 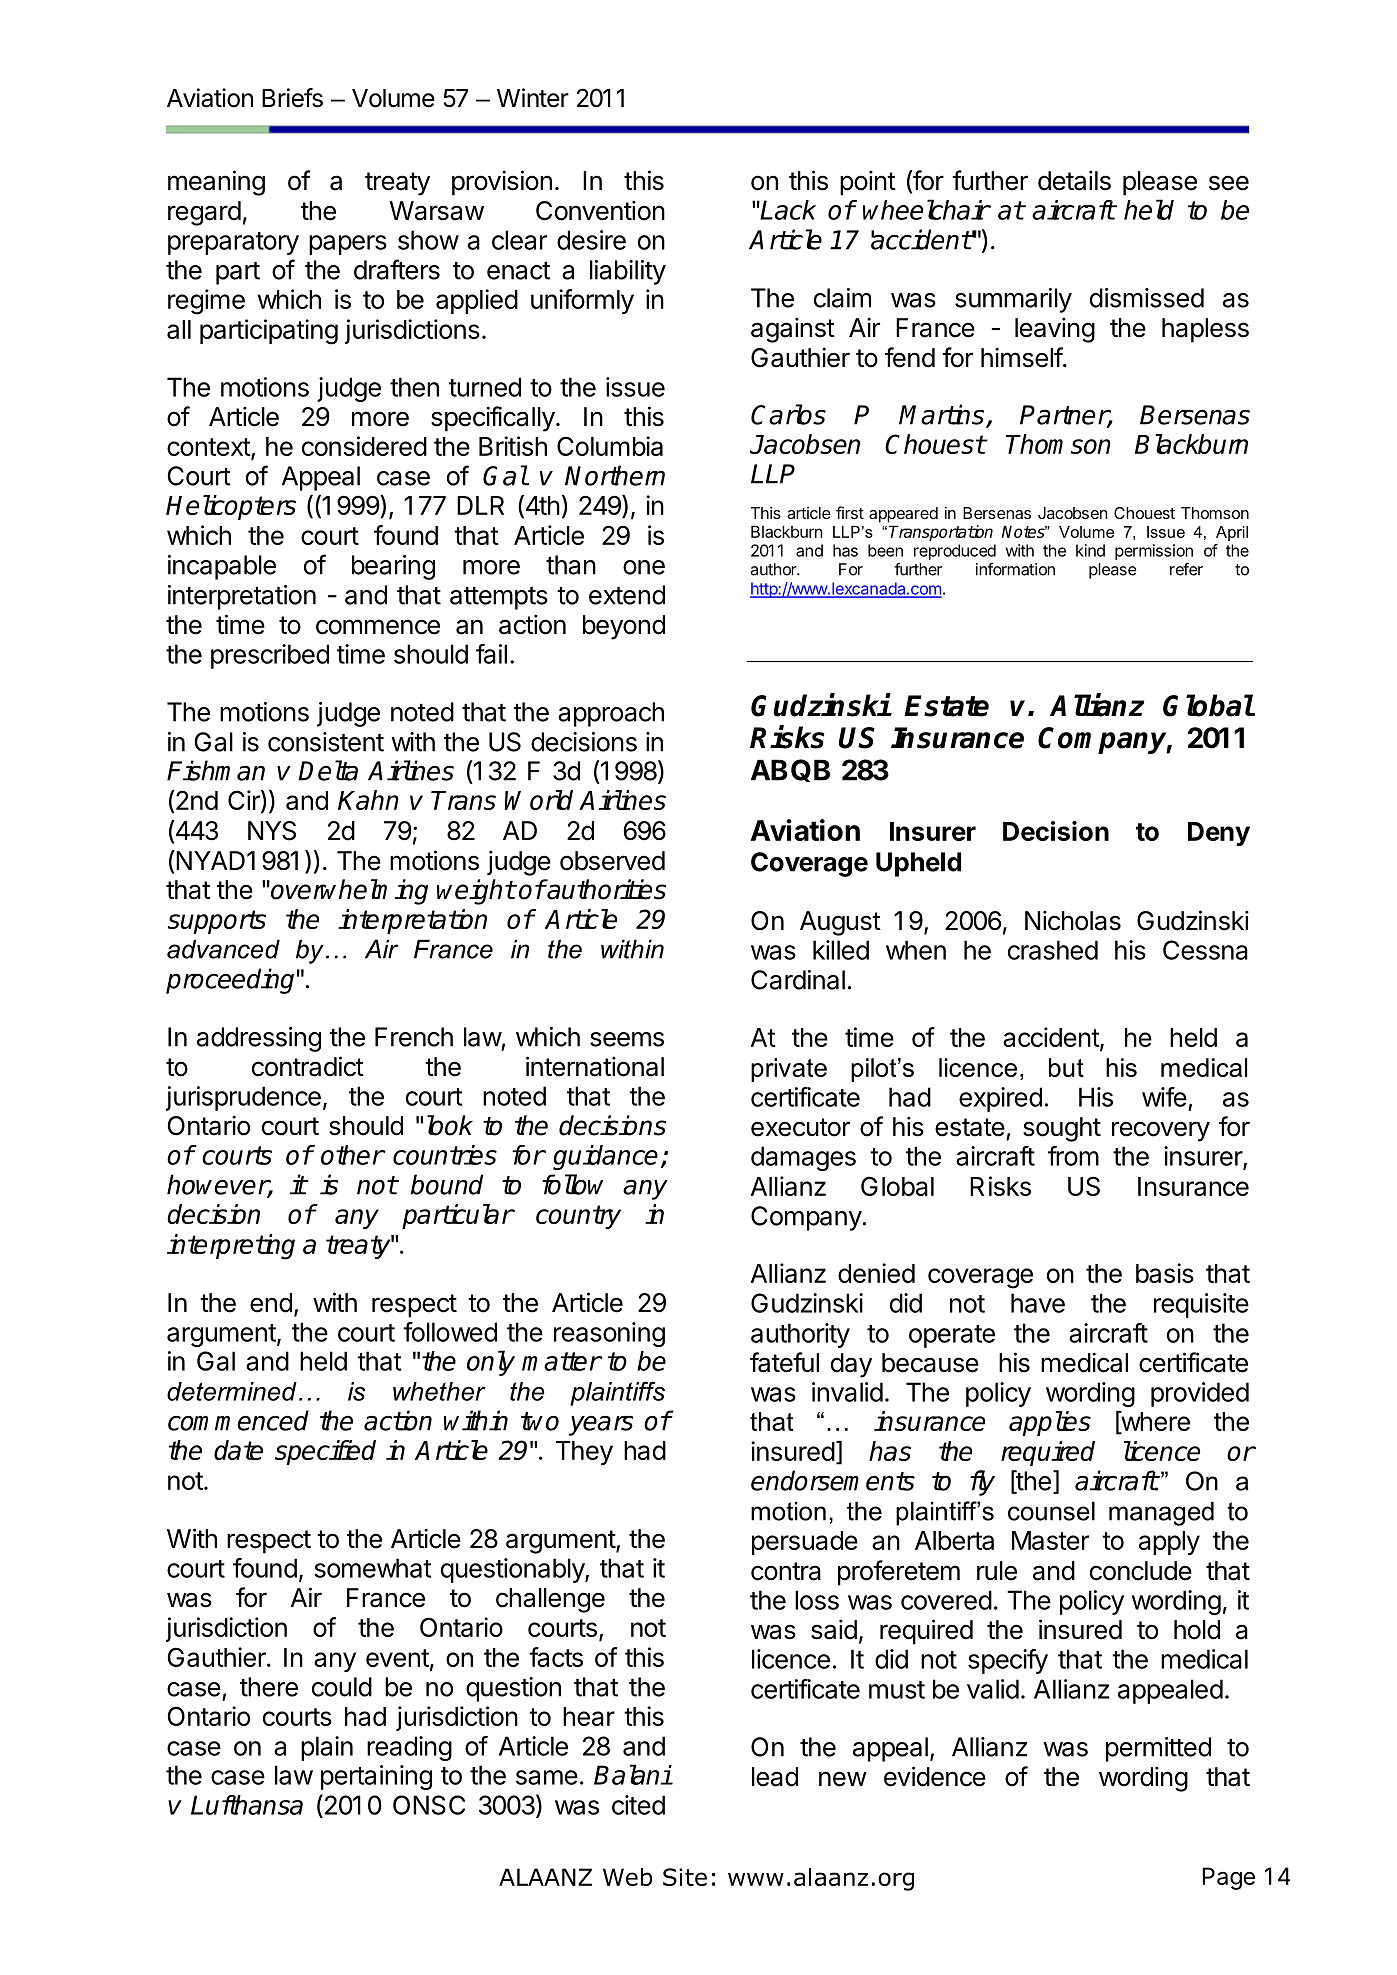 I want to click on pertaining, so click(x=376, y=1777).
